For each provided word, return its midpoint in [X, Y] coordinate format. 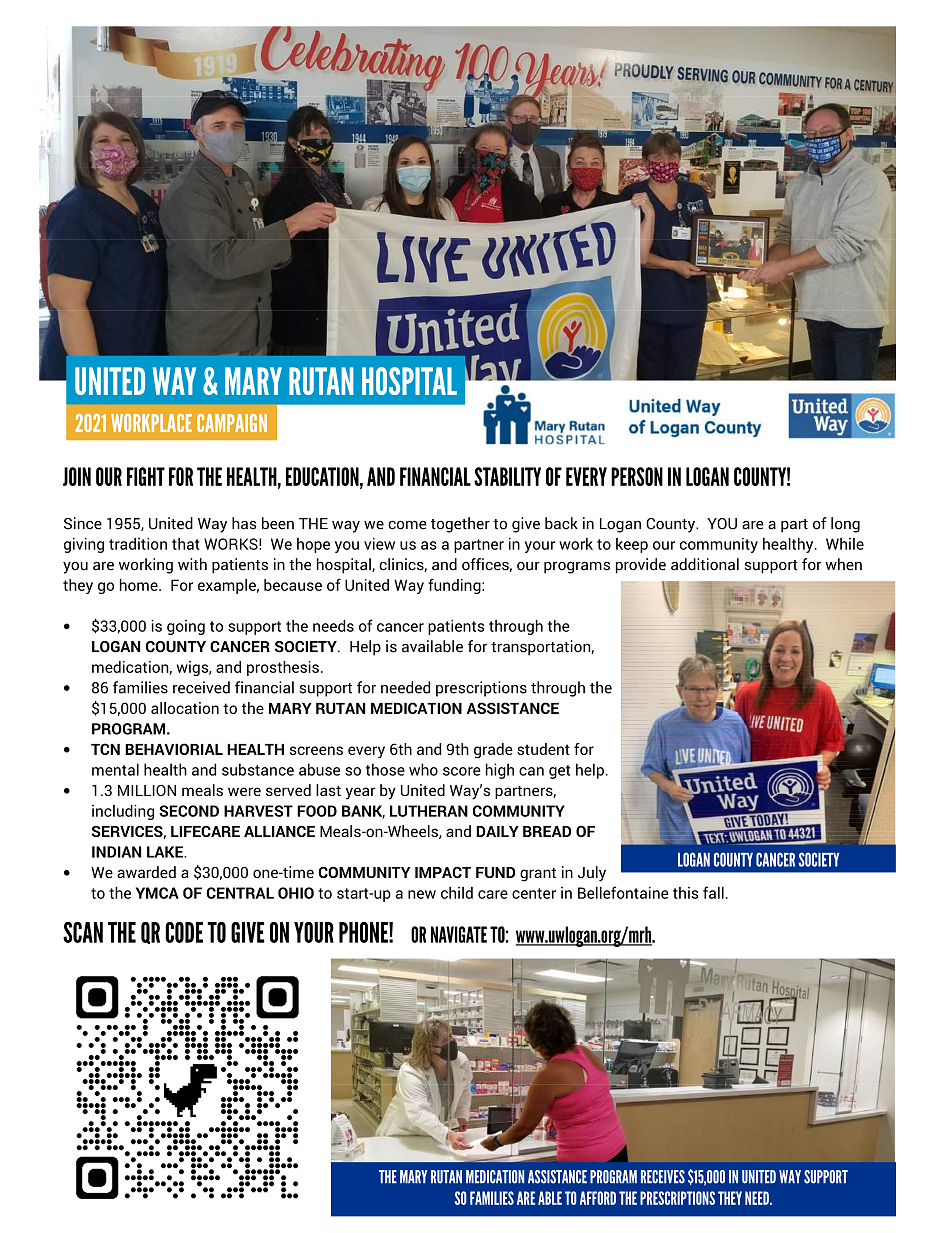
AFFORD [598, 1198]
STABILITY [507, 476]
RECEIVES [663, 1177]
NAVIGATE [459, 934]
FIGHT [146, 476]
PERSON [637, 476]
